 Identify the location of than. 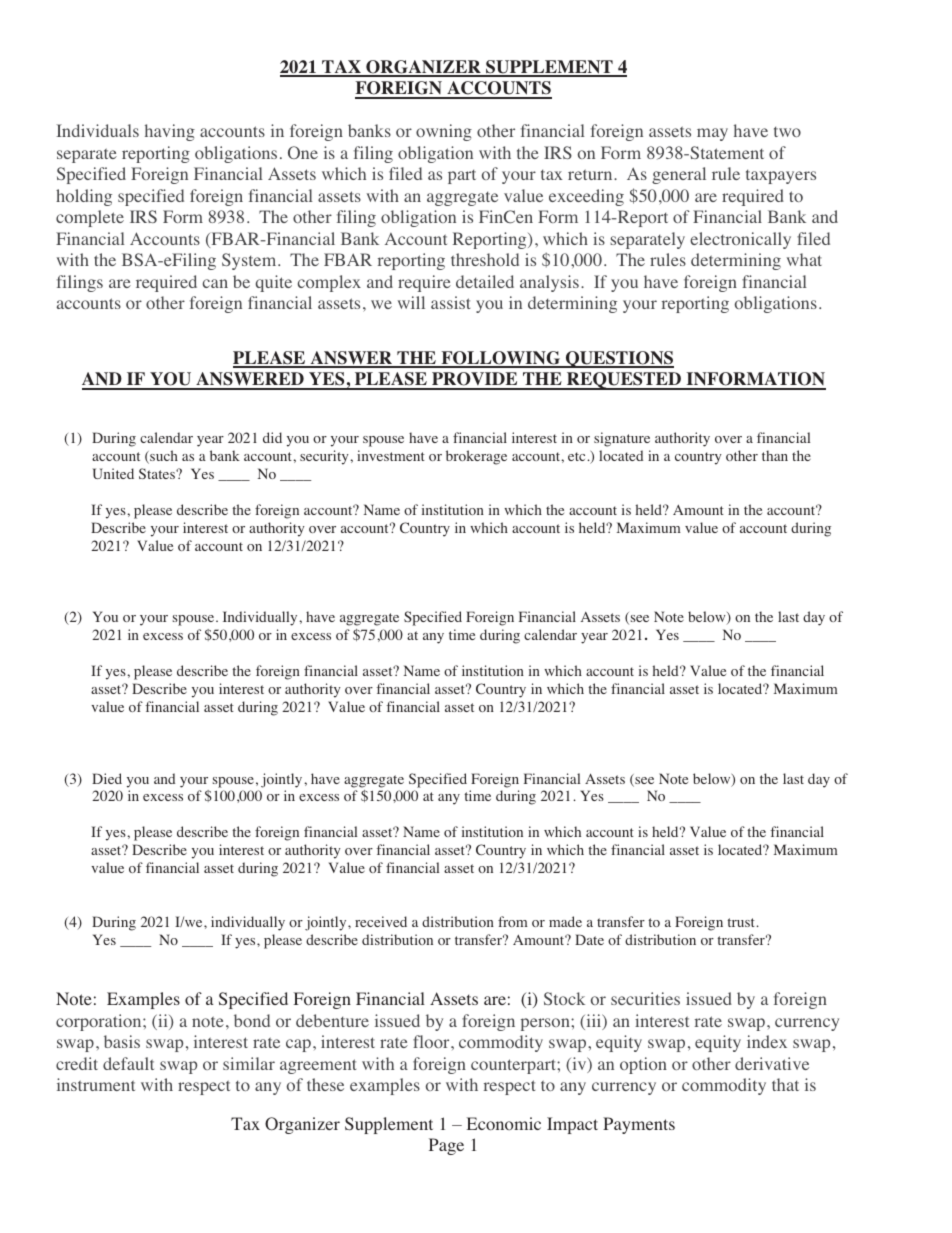
(775, 455).
